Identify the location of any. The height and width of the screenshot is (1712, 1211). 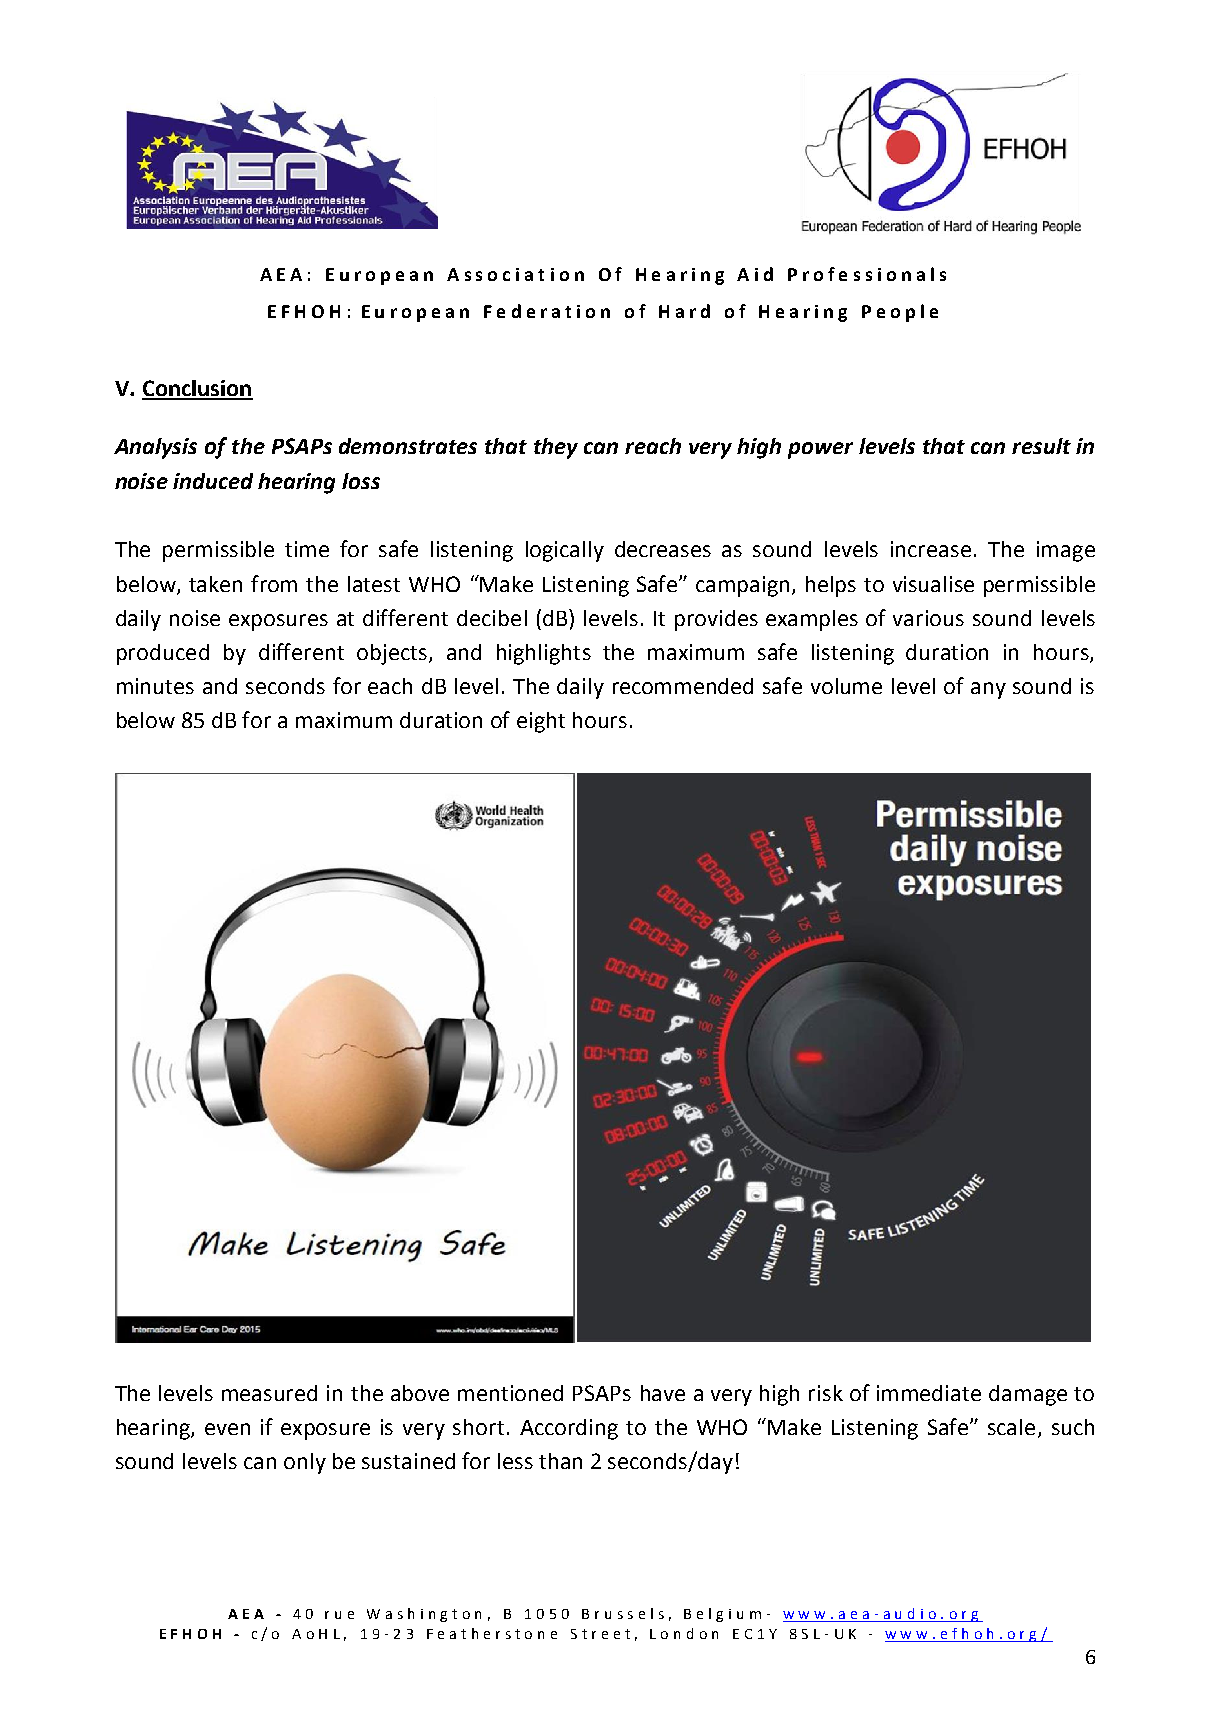
(988, 690).
